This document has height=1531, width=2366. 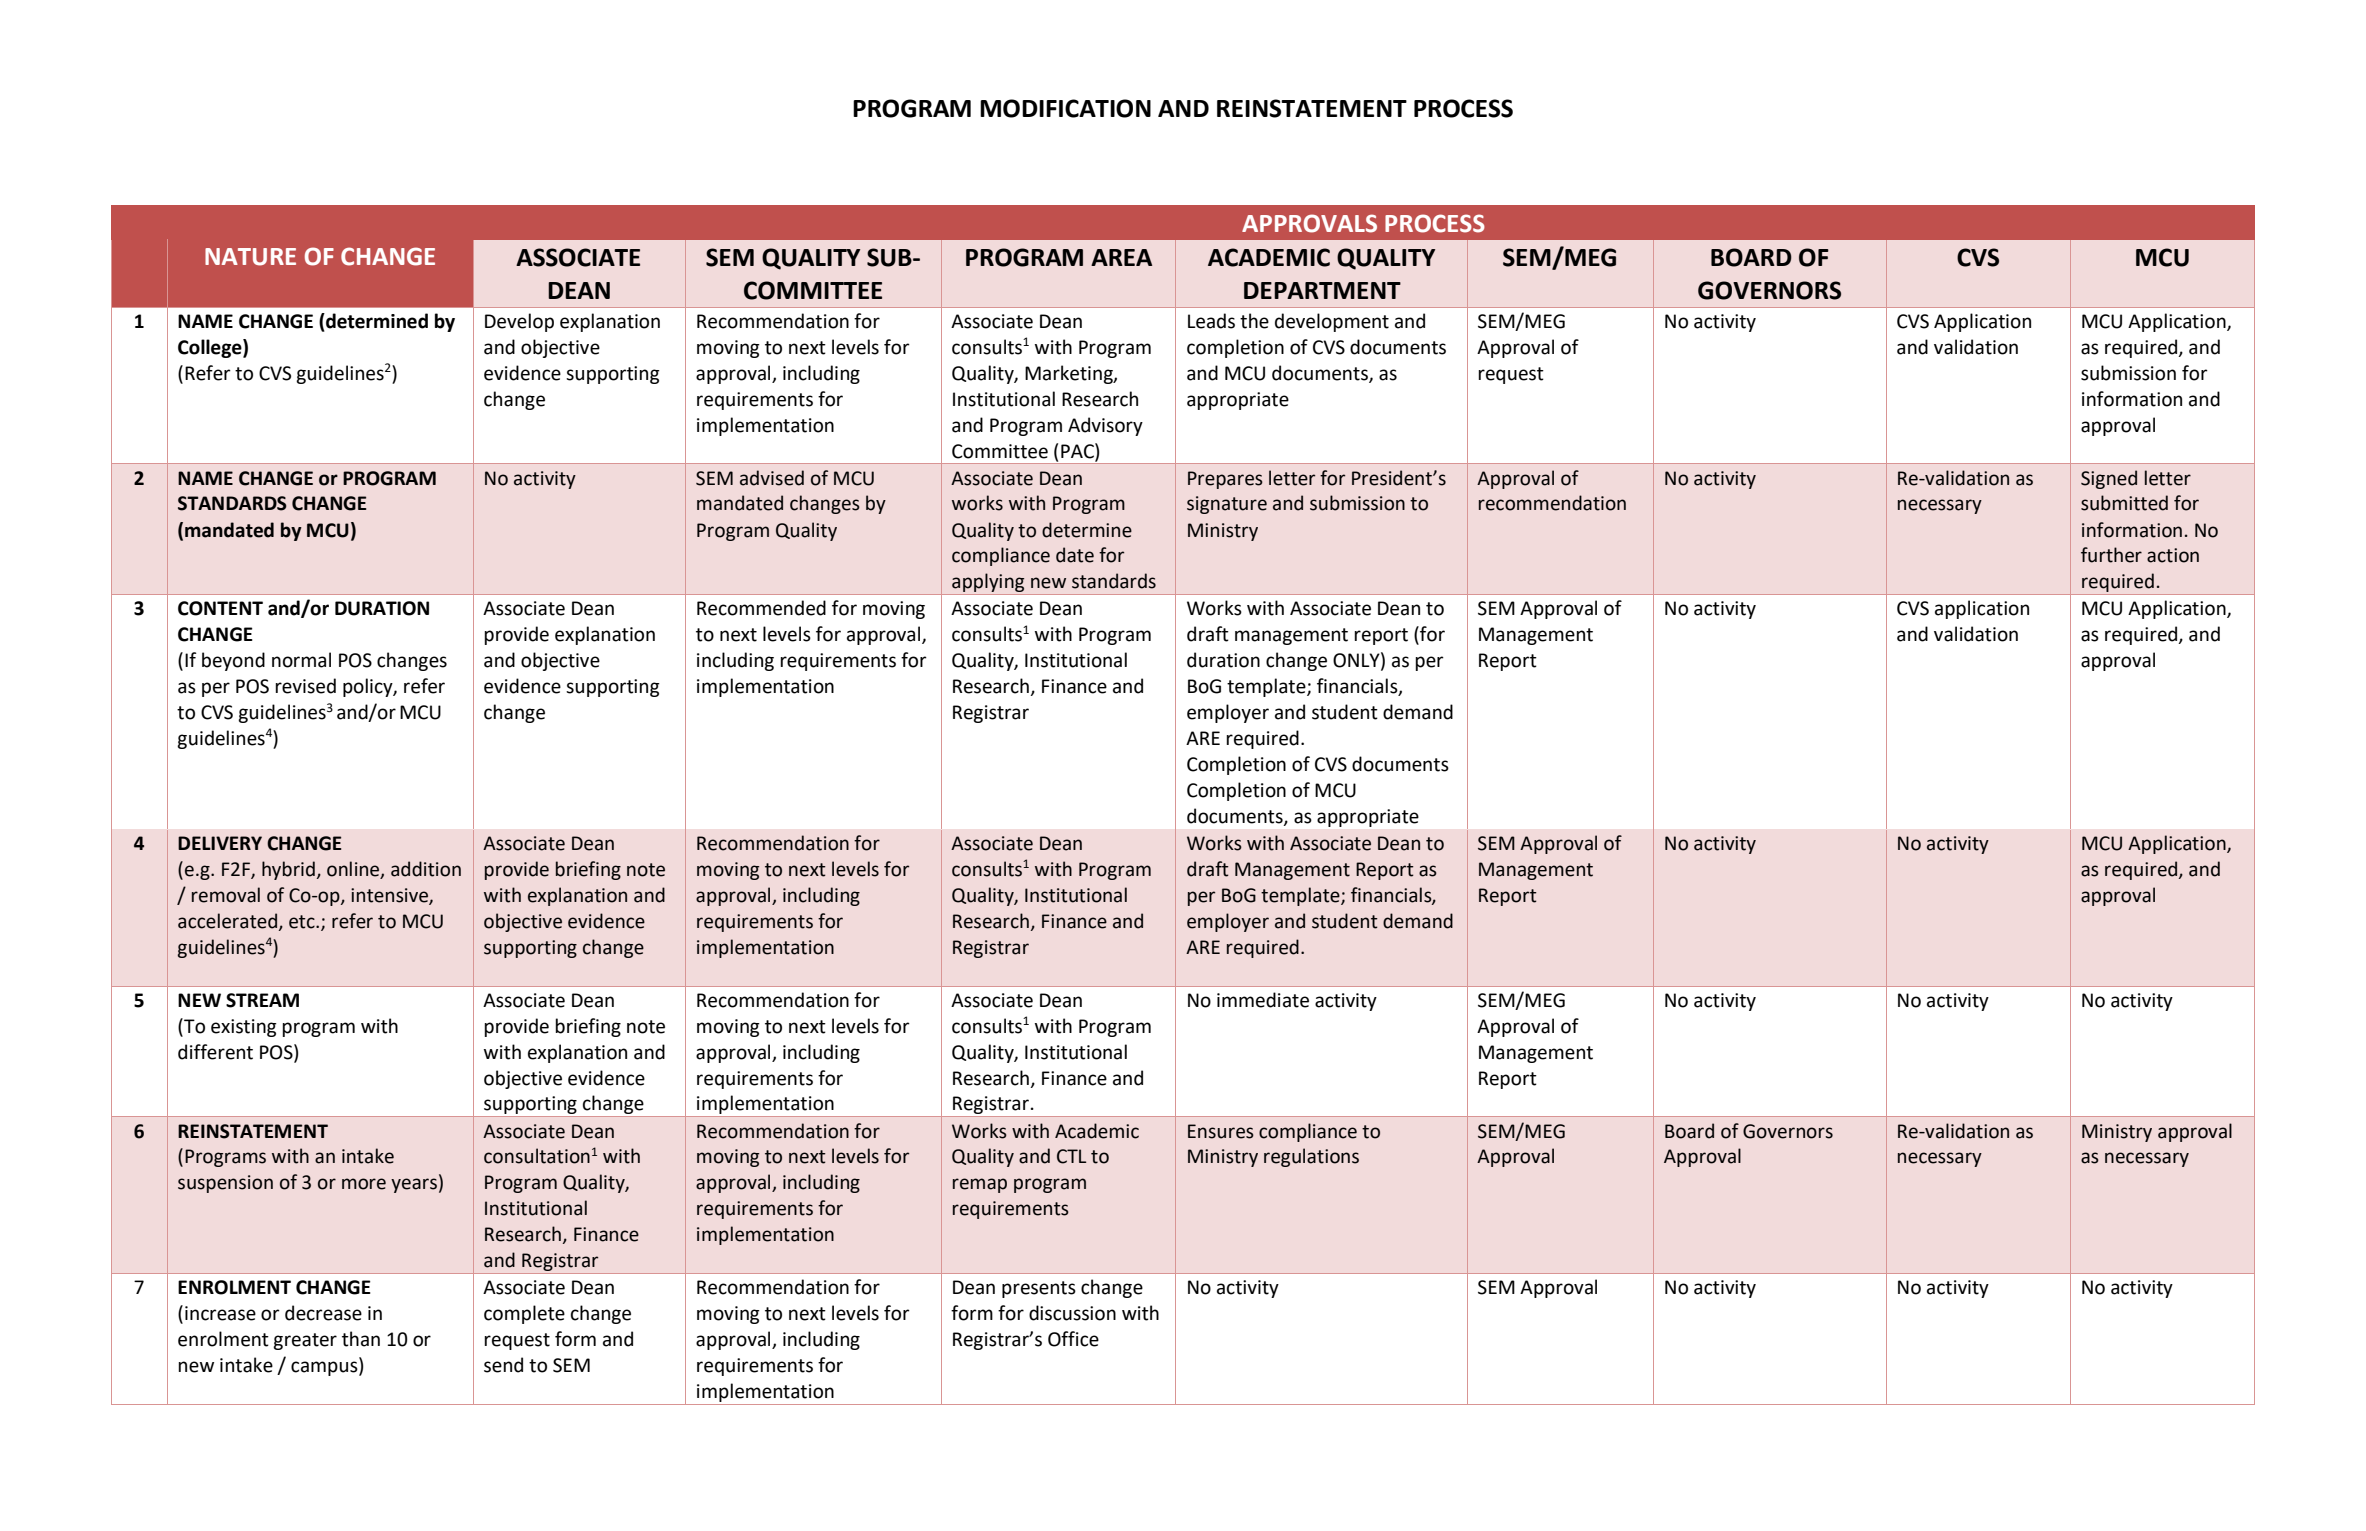 What do you see at coordinates (1322, 290) in the document?
I see `DEPARTMENT` at bounding box center [1322, 290].
